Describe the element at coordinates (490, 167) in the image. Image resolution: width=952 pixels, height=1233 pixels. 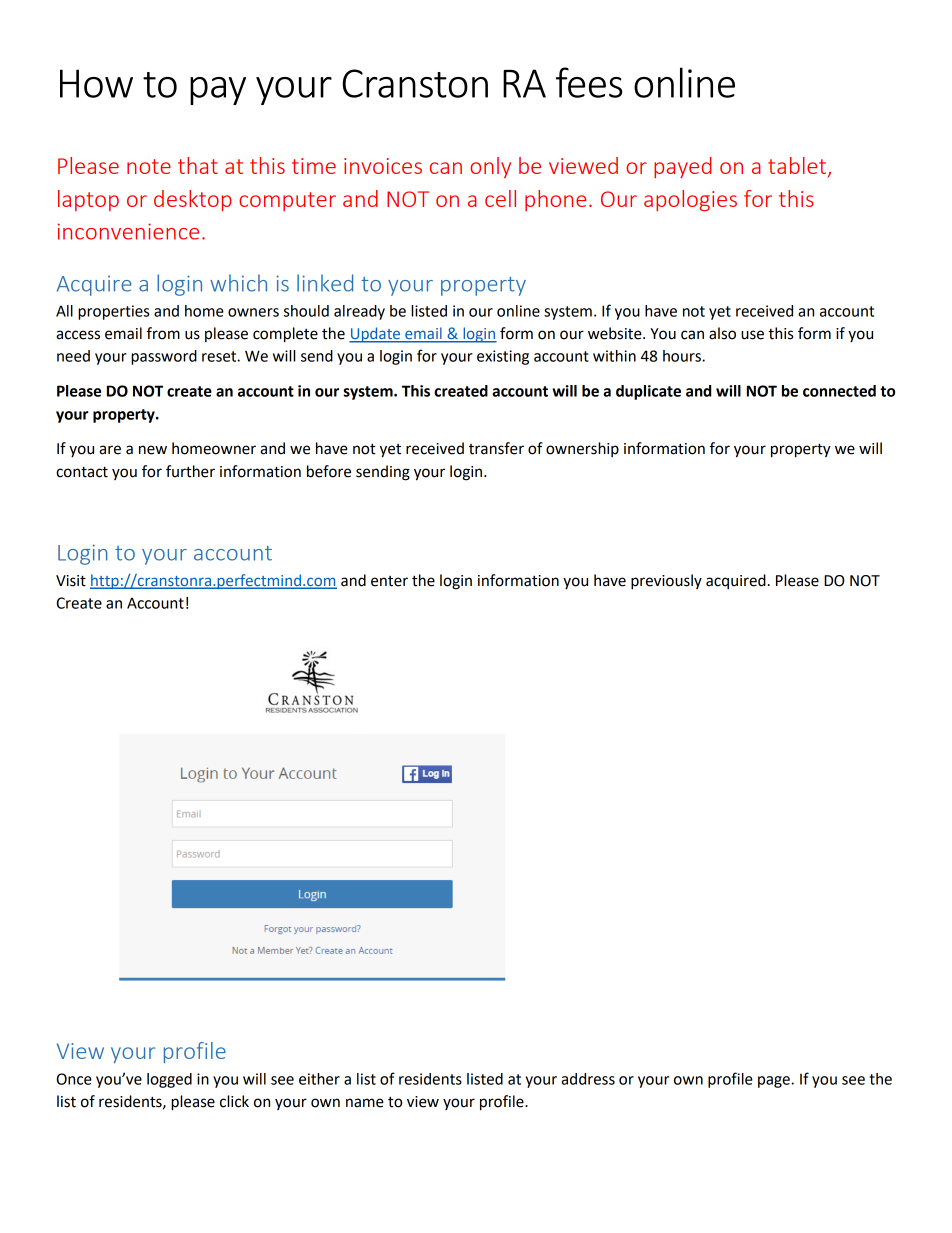
I see `only` at that location.
